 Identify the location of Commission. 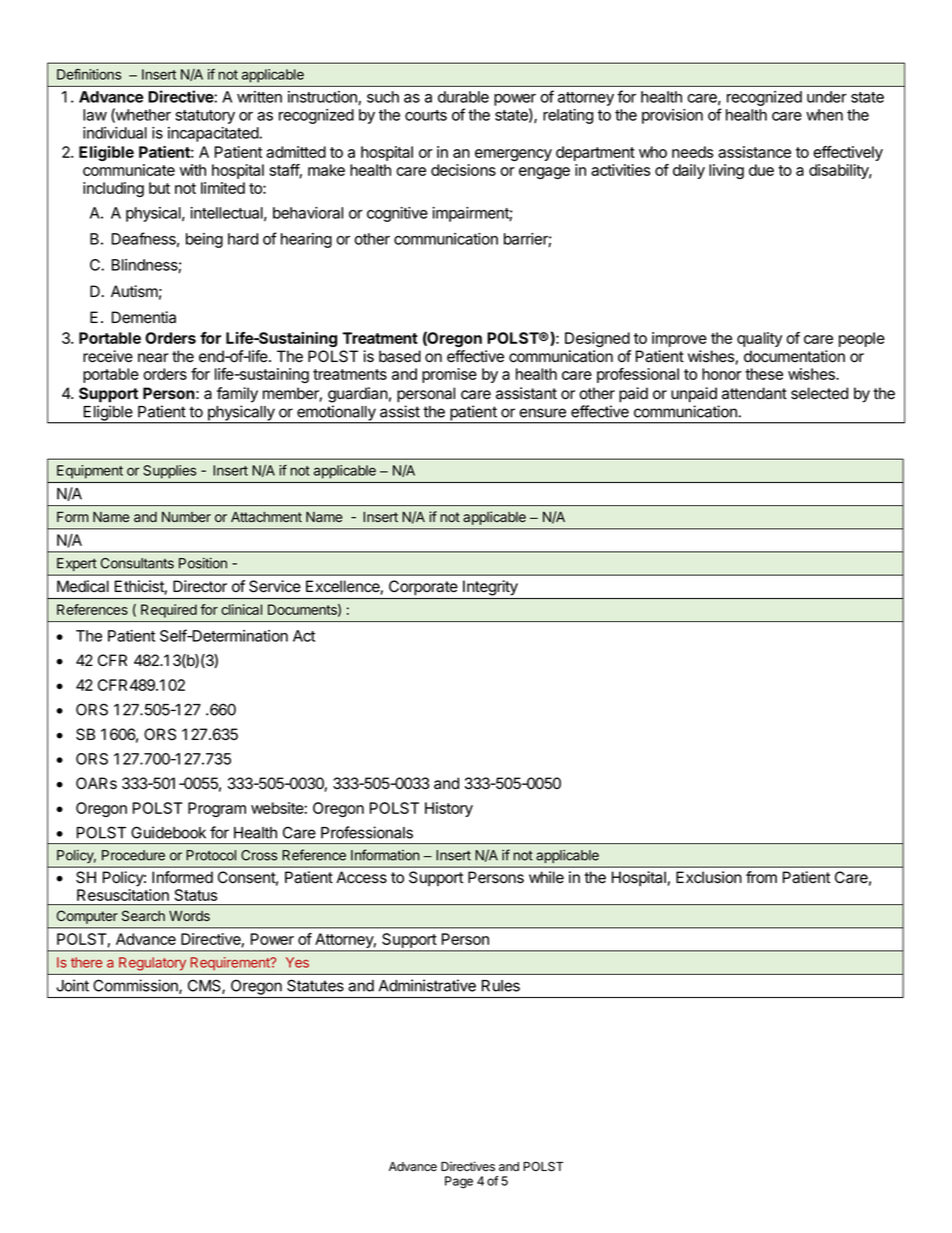
(136, 986).
